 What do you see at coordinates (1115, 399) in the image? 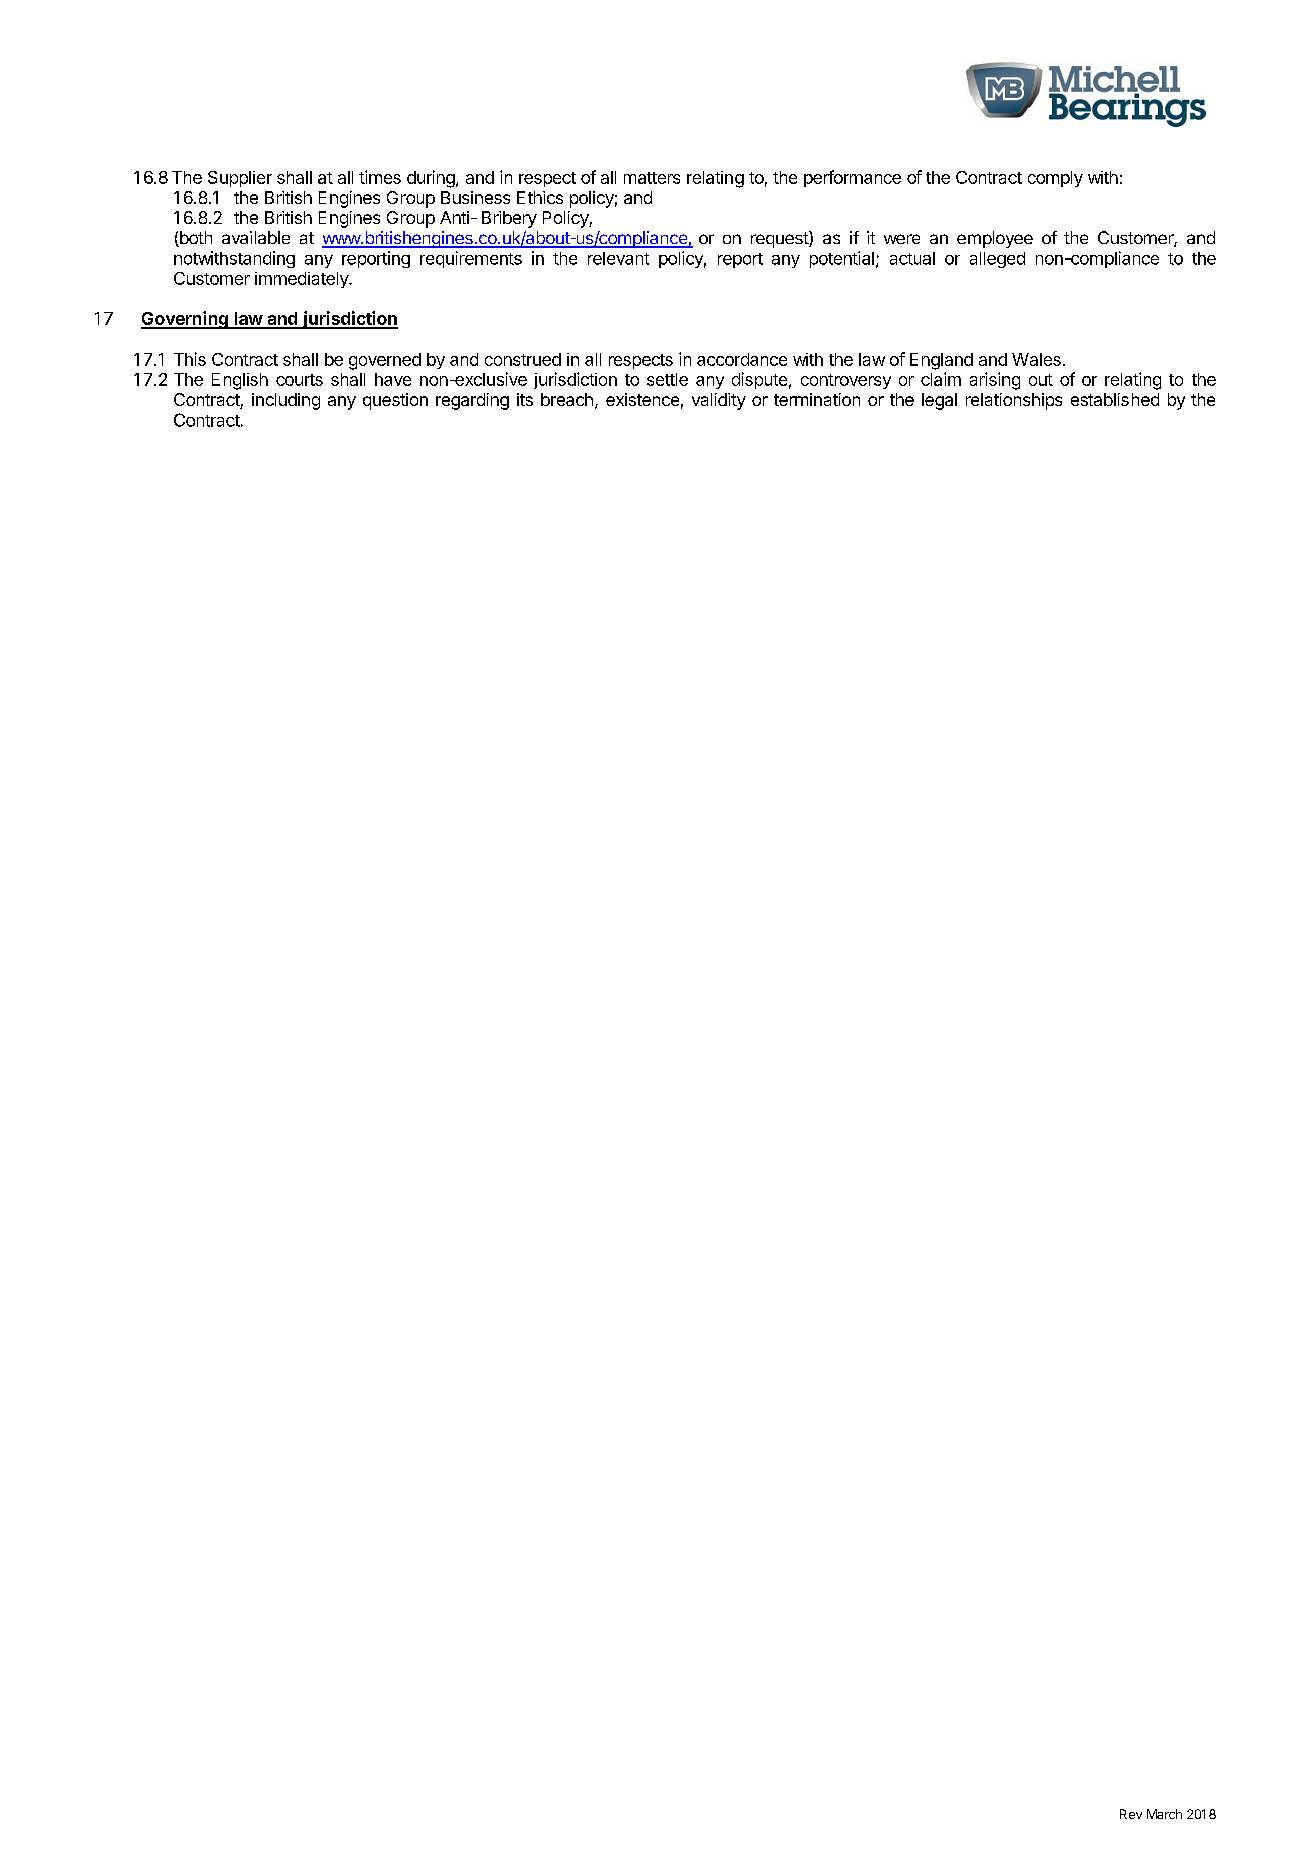
I see `established` at bounding box center [1115, 399].
